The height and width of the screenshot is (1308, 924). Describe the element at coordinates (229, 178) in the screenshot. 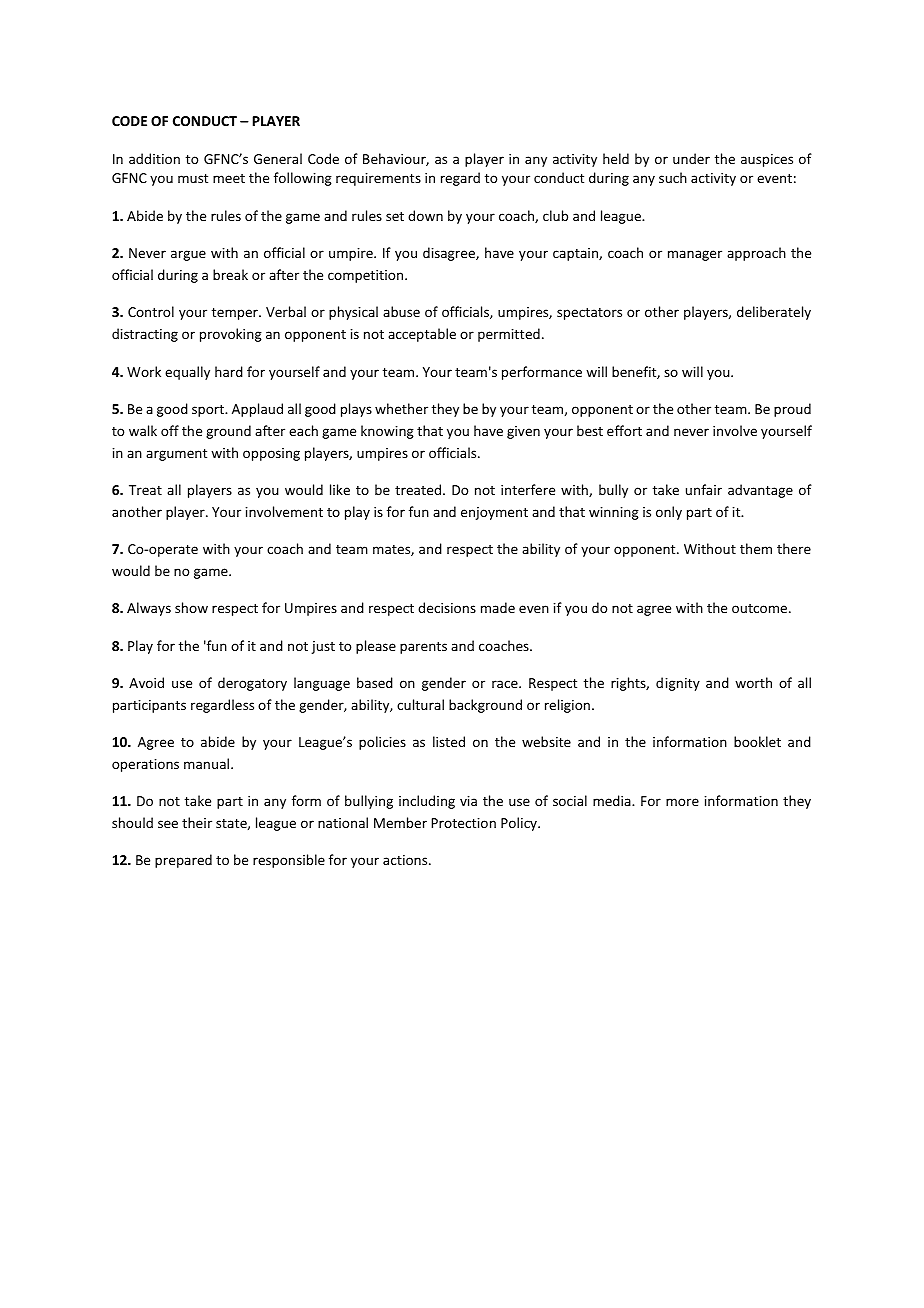

I see `meet` at that location.
